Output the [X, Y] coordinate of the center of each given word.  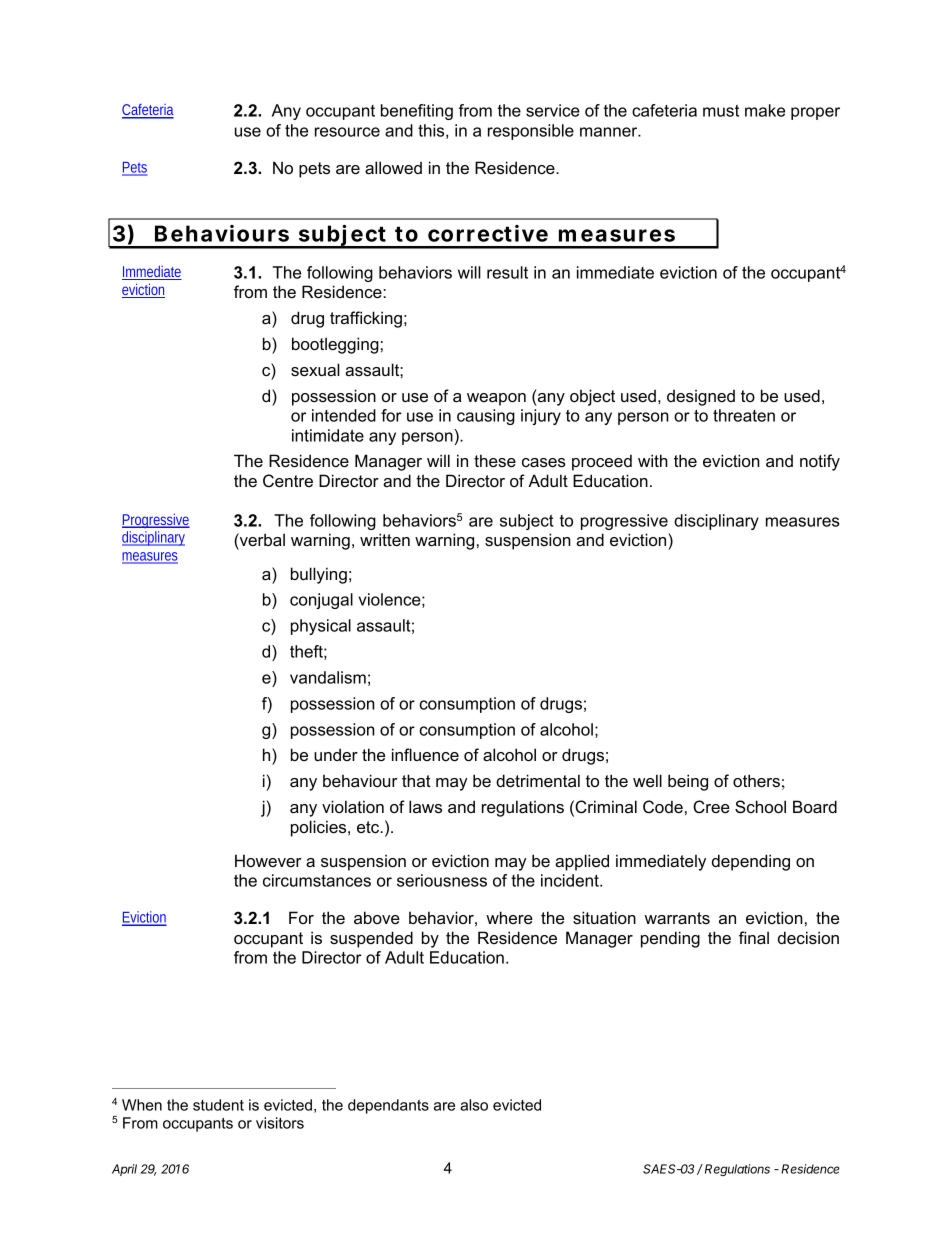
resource [347, 132]
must [721, 111]
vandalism [328, 677]
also [474, 1105]
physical [321, 627]
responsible [531, 132]
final [754, 937]
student [218, 1105]
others [756, 780]
